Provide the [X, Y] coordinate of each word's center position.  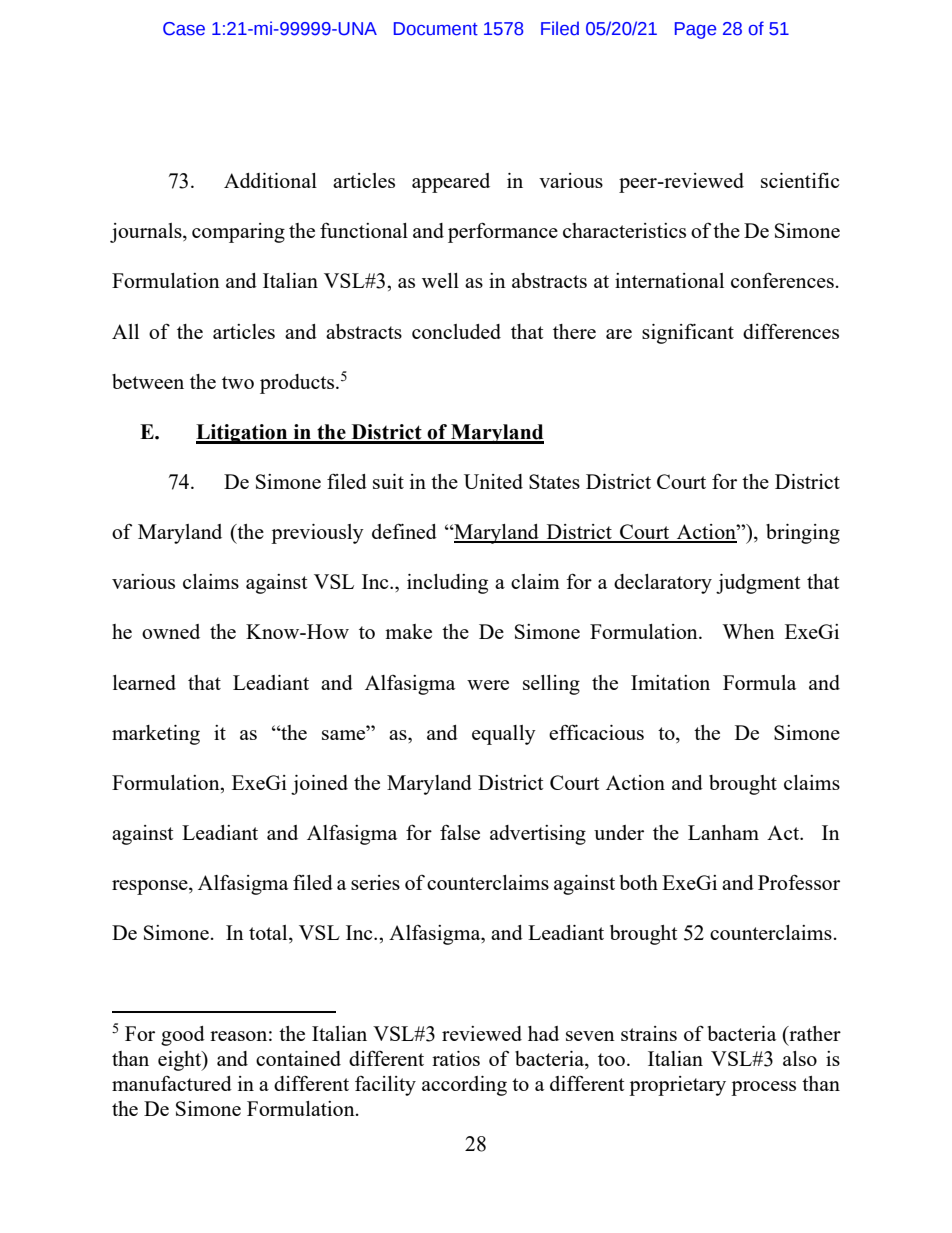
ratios [456, 1058]
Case [184, 29]
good [183, 1036]
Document [436, 29]
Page [695, 30]
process [763, 1088]
